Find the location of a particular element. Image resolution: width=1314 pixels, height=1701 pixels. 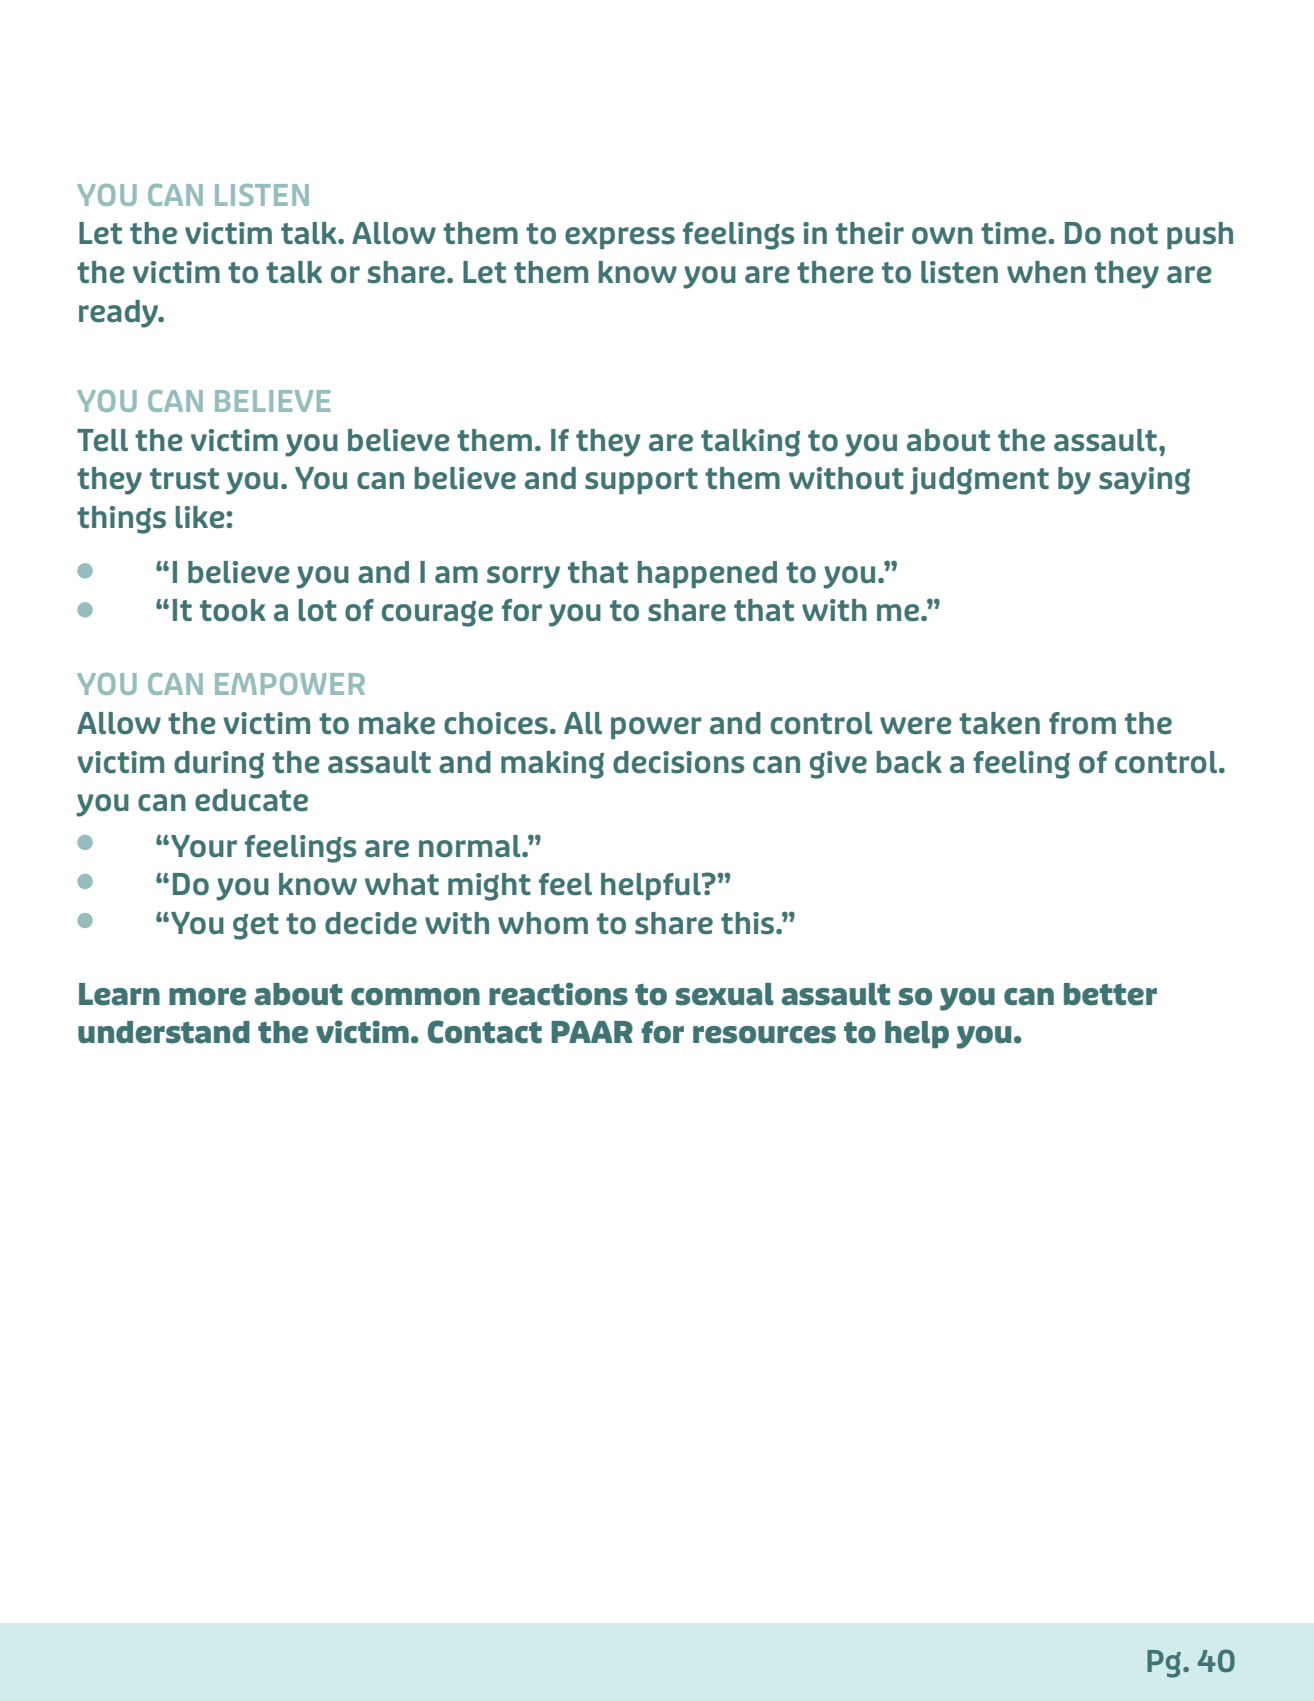

there is located at coordinates (835, 272).
